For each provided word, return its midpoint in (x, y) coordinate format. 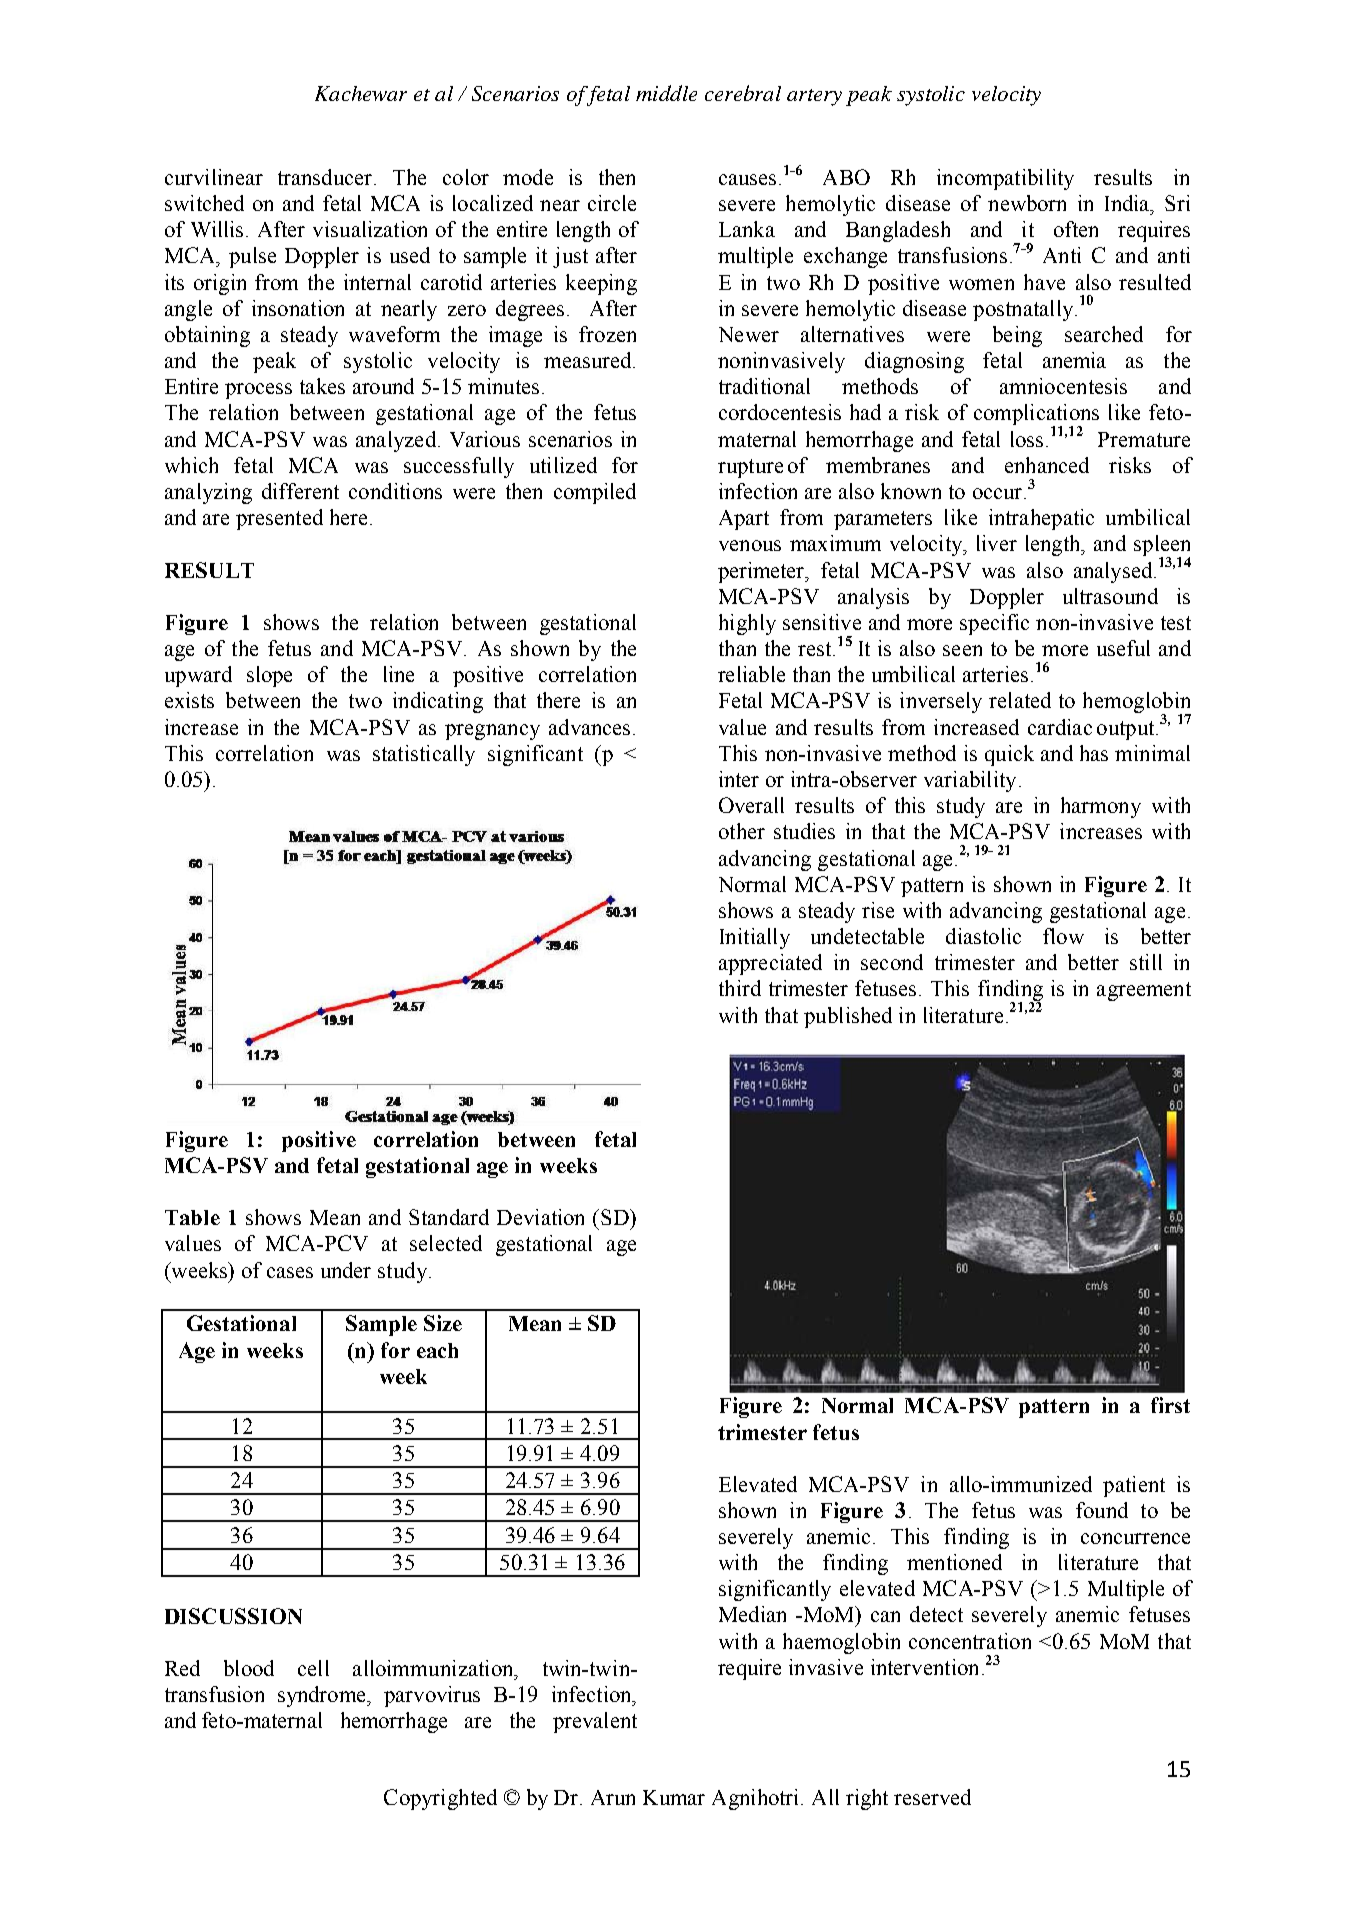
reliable (751, 674)
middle (666, 93)
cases (290, 1272)
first (1170, 1405)
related (1020, 700)
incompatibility (1005, 179)
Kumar (674, 1797)
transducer (326, 177)
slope (269, 676)
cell (313, 1668)
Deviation (540, 1217)
